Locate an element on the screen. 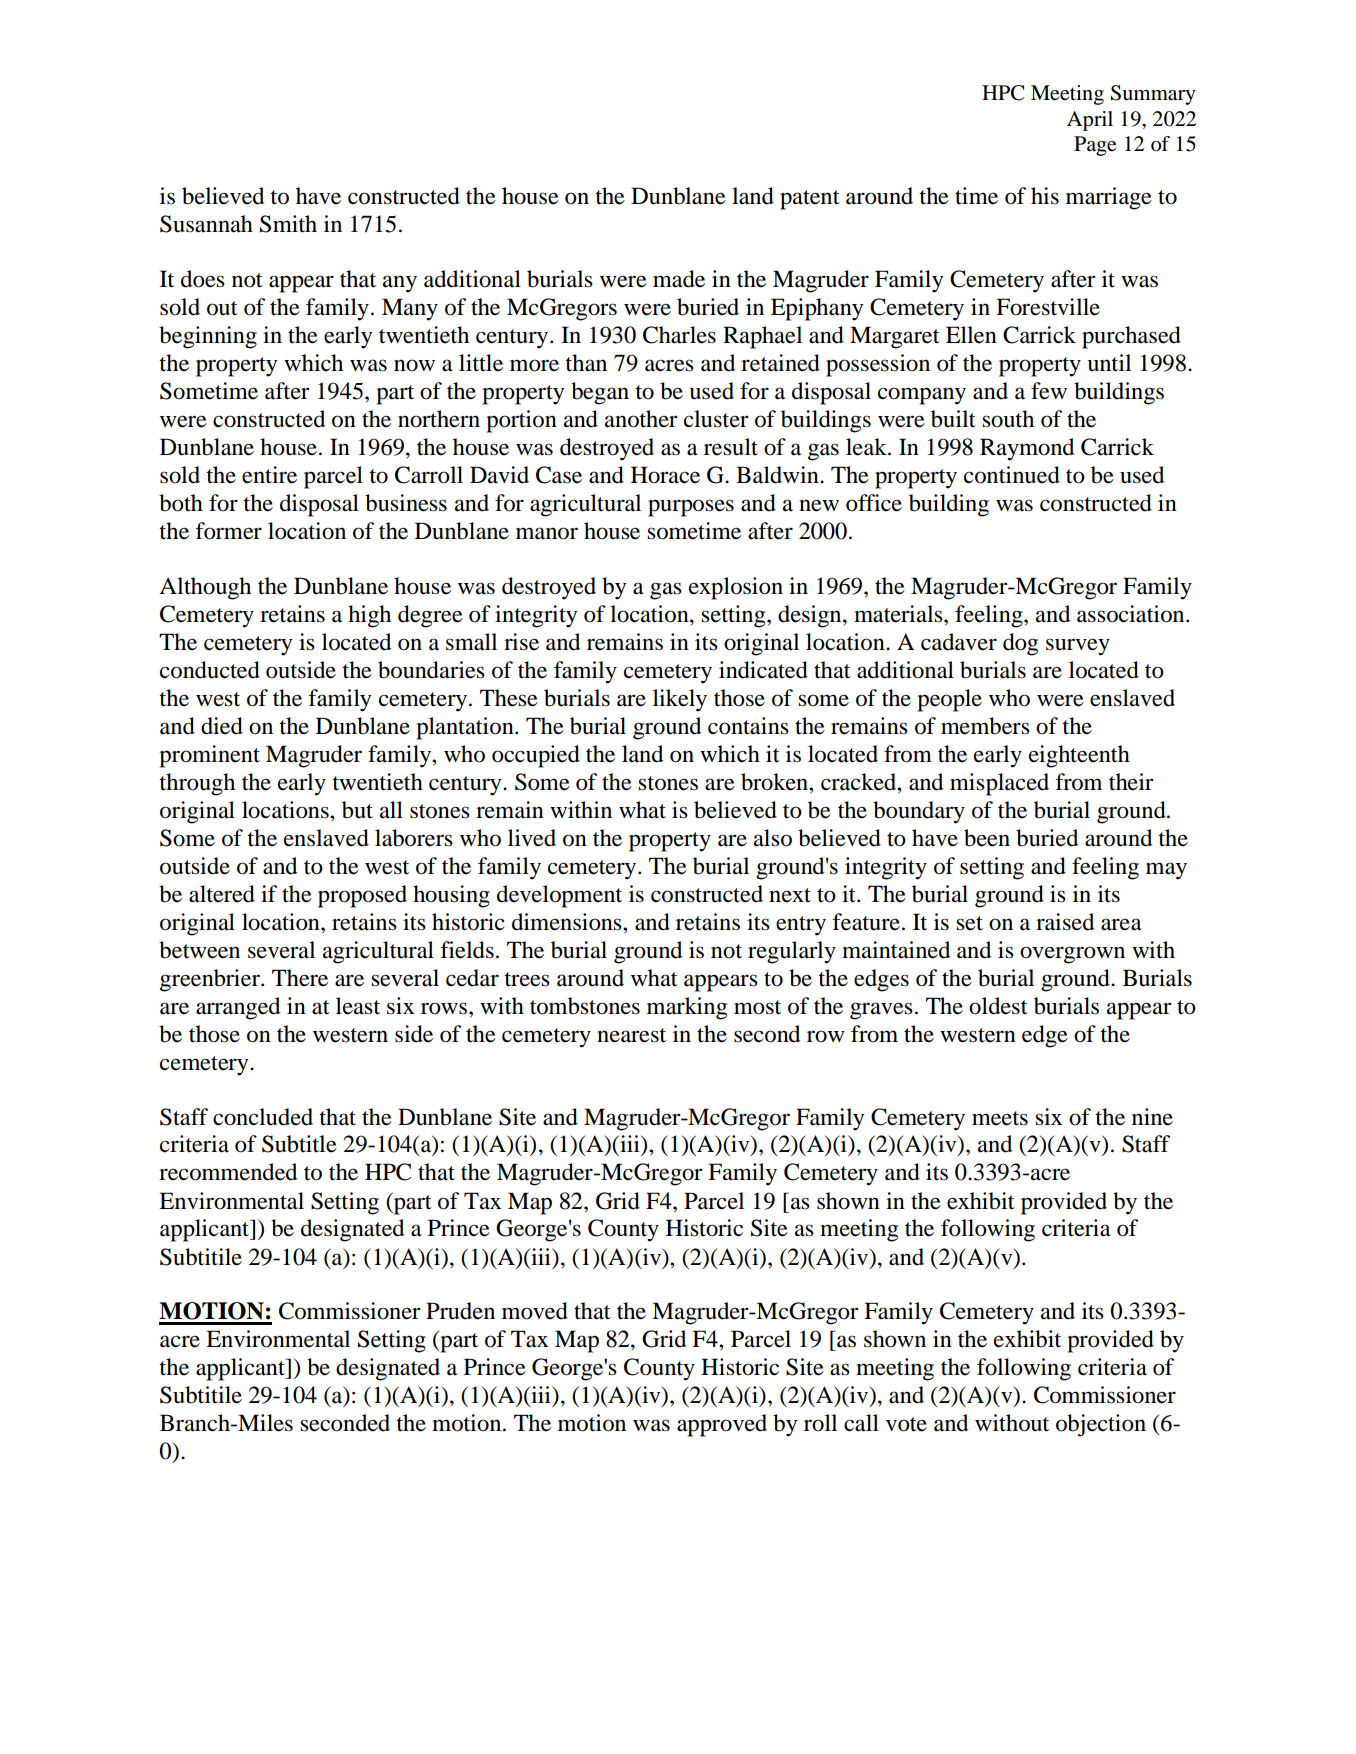 The height and width of the screenshot is (1754, 1356). marking is located at coordinates (687, 1008).
